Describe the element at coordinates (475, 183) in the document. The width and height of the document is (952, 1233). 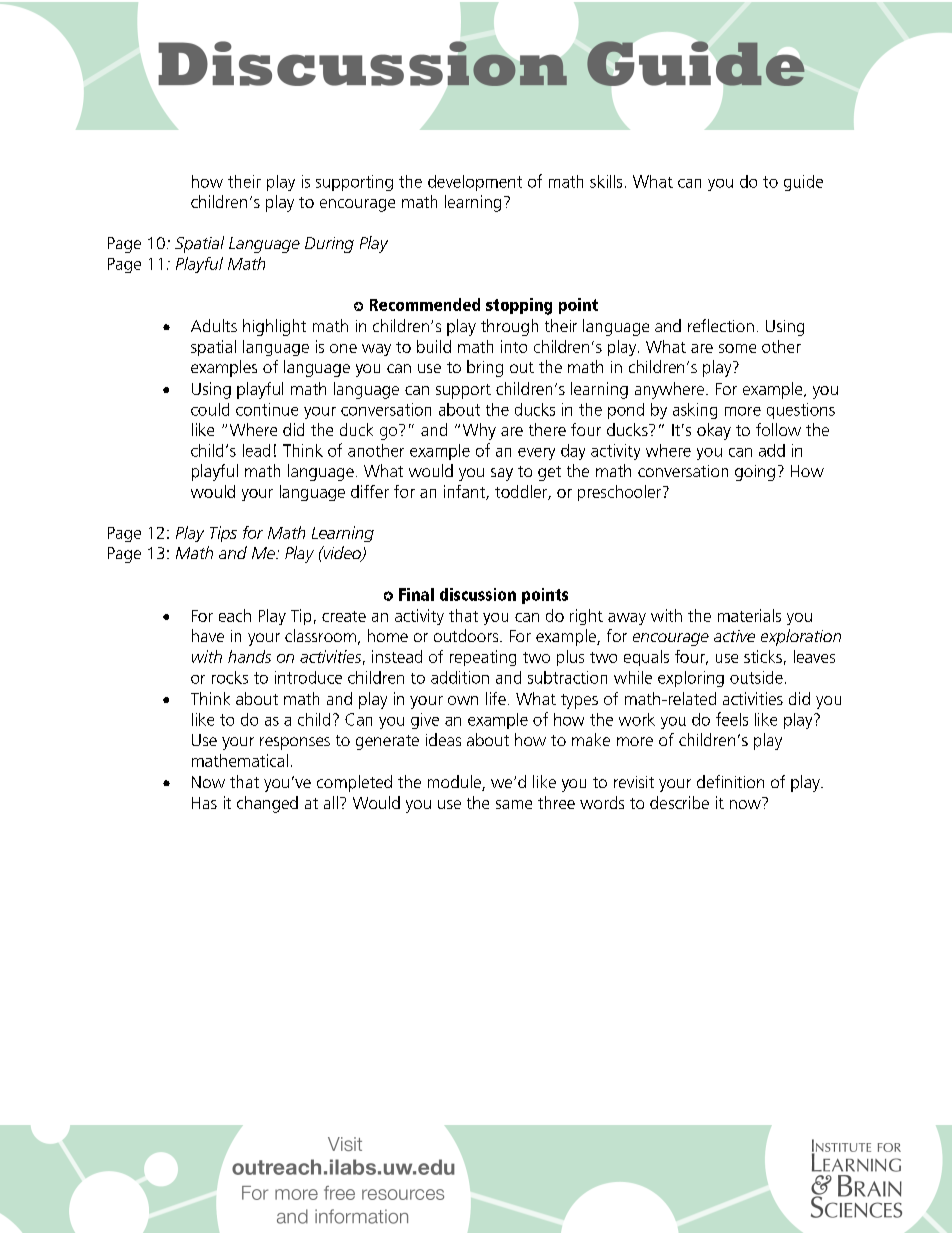
I see `development` at that location.
